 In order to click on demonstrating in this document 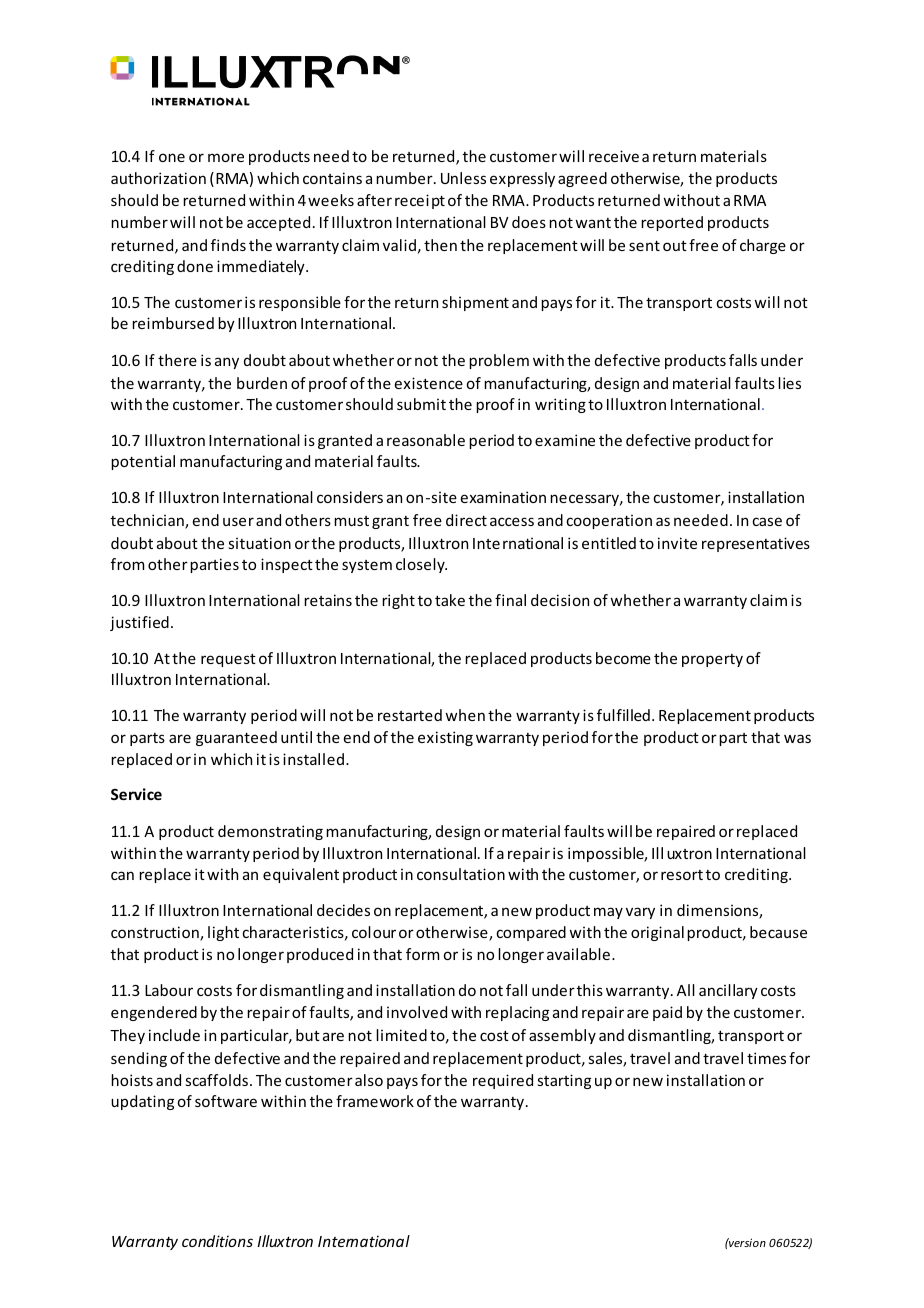, I will do `click(270, 832)`.
